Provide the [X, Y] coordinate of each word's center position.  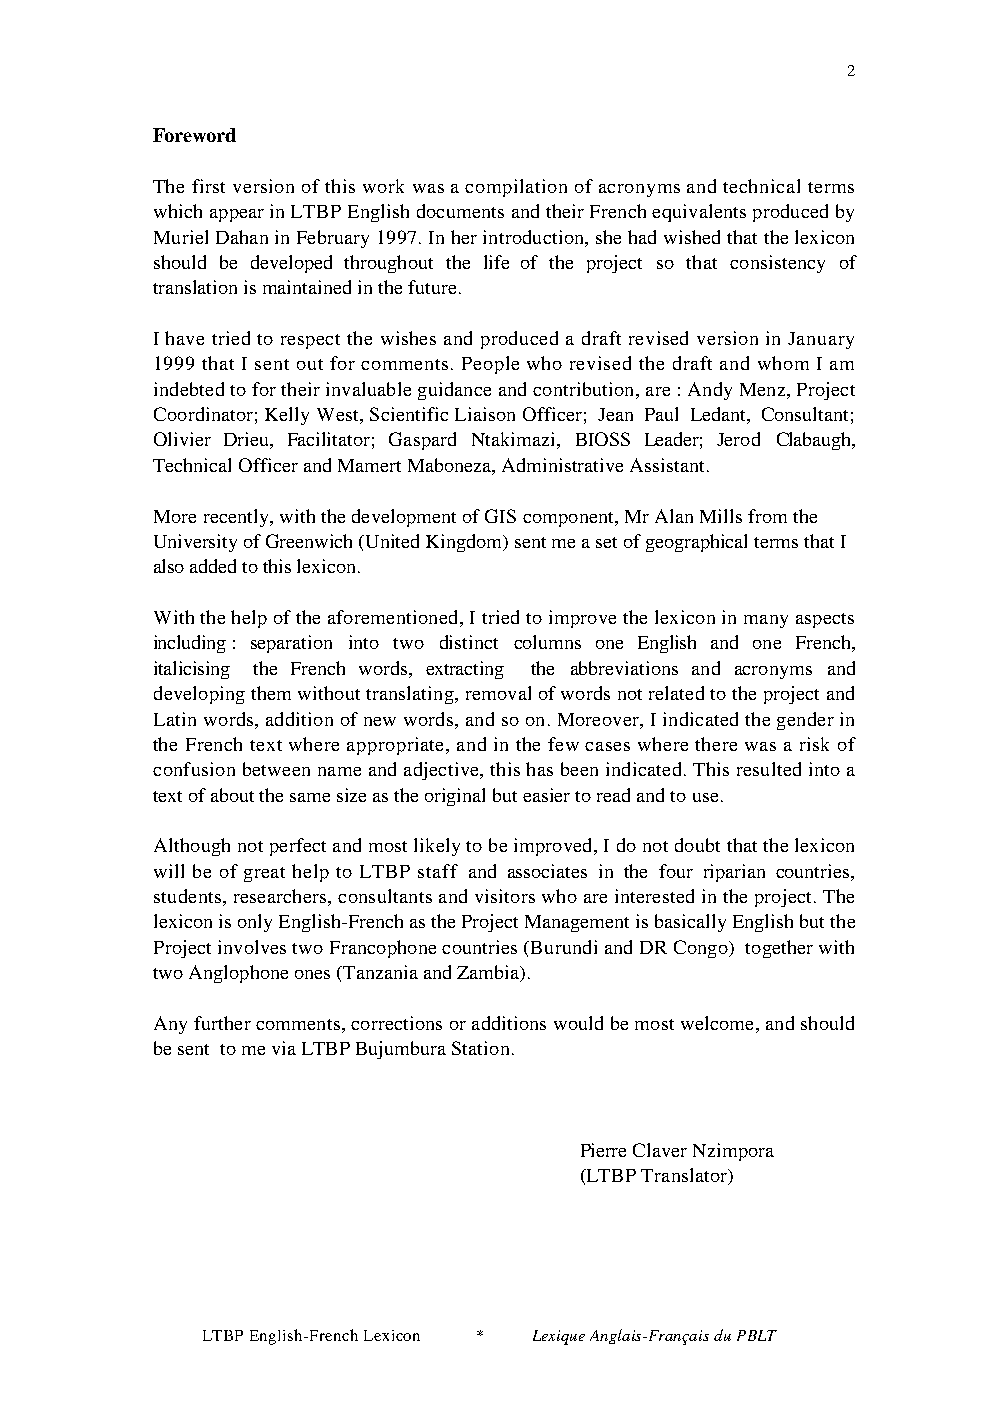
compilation [516, 188]
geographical [696, 543]
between [276, 769]
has [539, 769]
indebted [189, 389]
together [779, 949]
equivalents [699, 213]
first [208, 186]
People [490, 365]
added [213, 566]
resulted [769, 769]
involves [252, 947]
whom [783, 363]
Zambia [489, 973]
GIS [500, 516]
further [222, 1023]
